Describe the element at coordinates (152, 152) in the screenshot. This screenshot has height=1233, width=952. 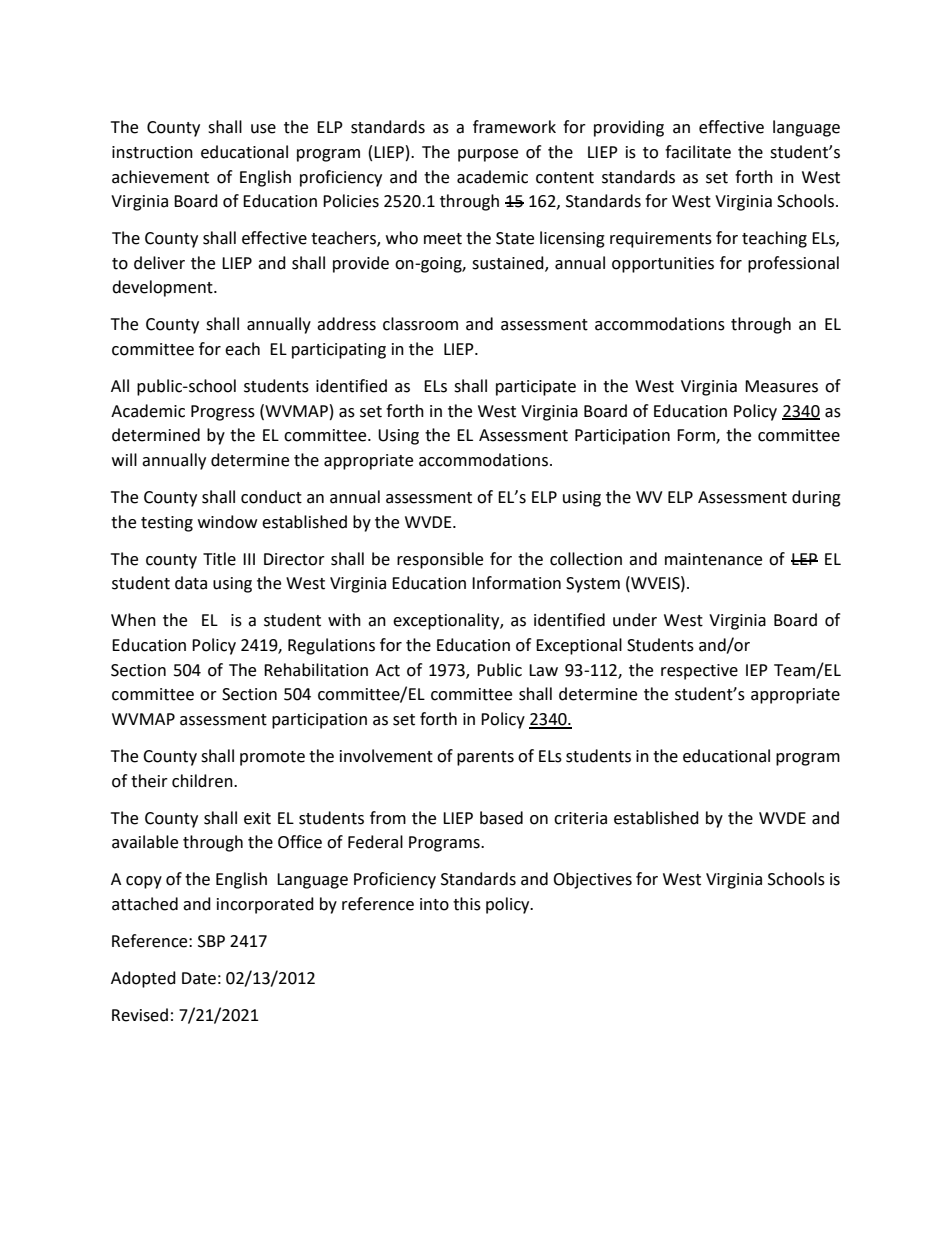
I see `instruction` at that location.
